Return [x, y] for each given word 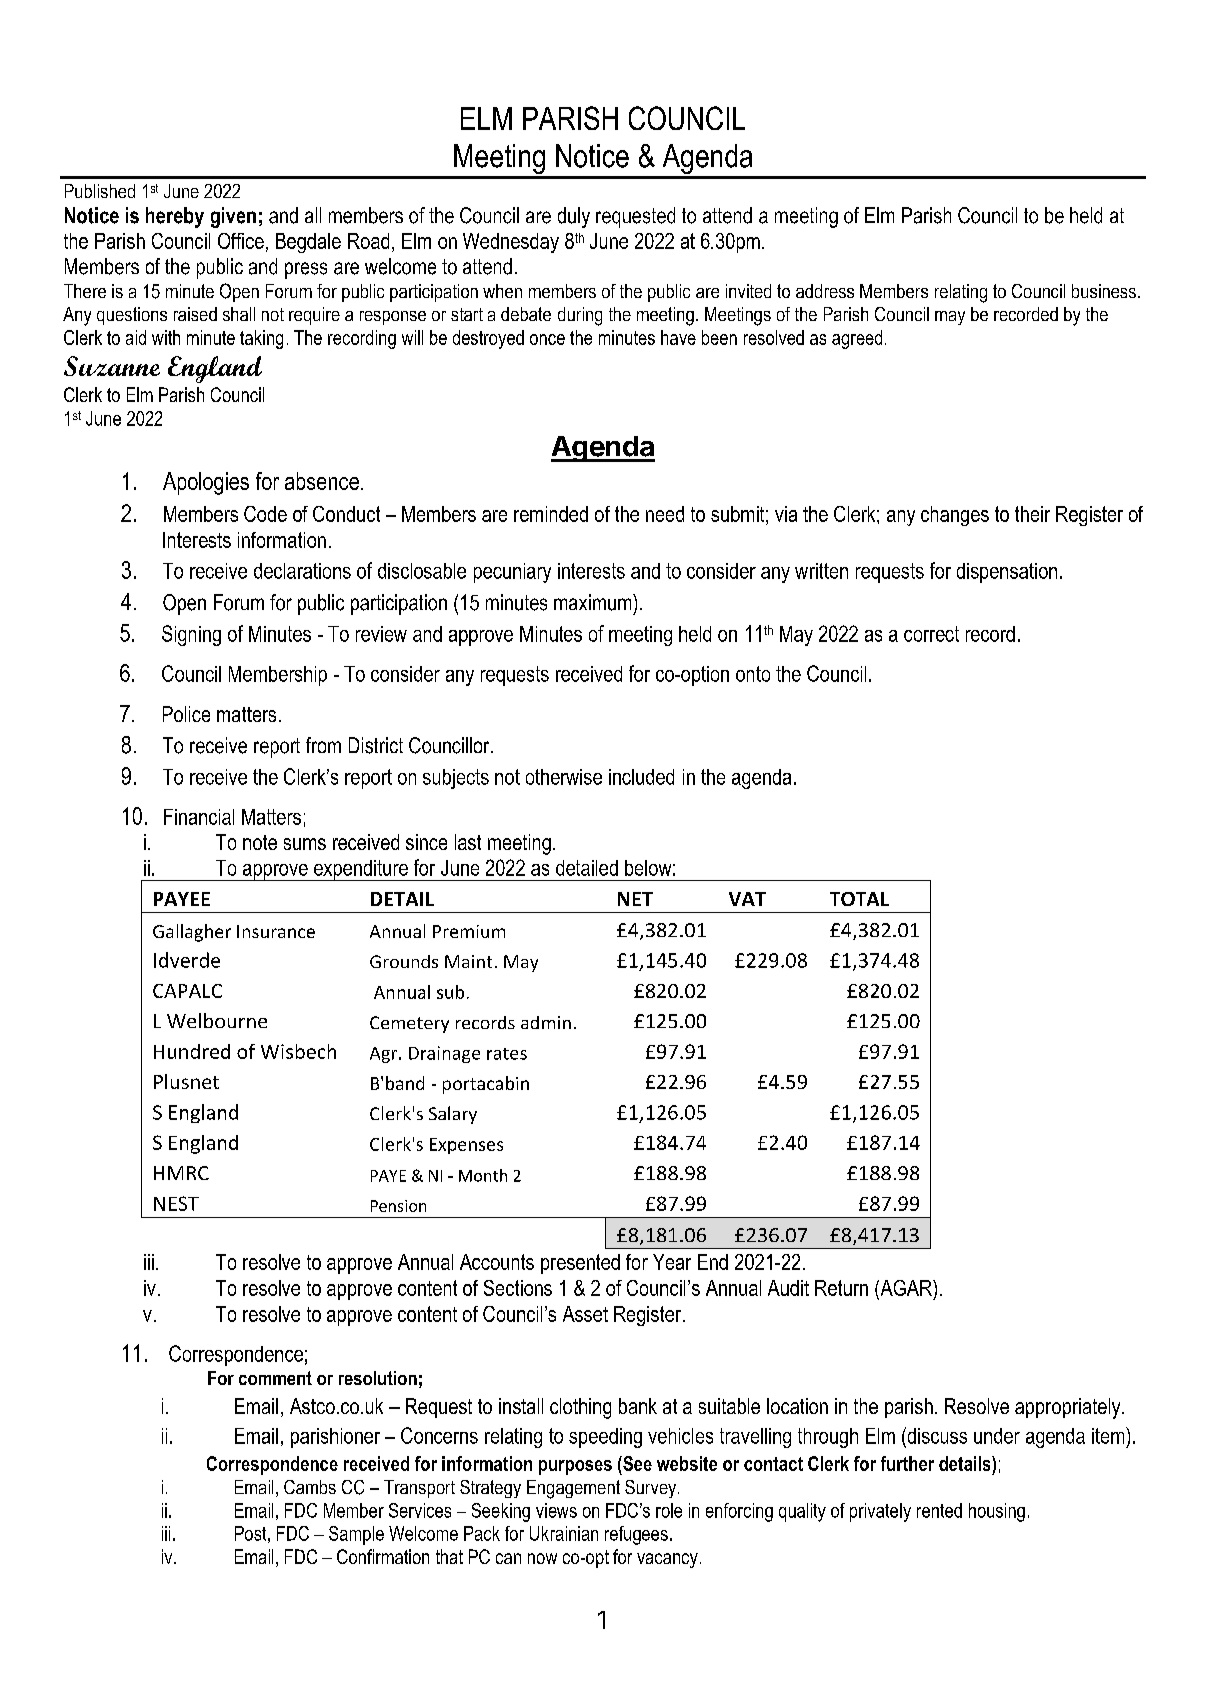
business [1104, 291]
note [260, 842]
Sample [356, 1535]
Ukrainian [564, 1533]
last [468, 842]
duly [574, 217]
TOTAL [859, 899]
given [233, 217]
